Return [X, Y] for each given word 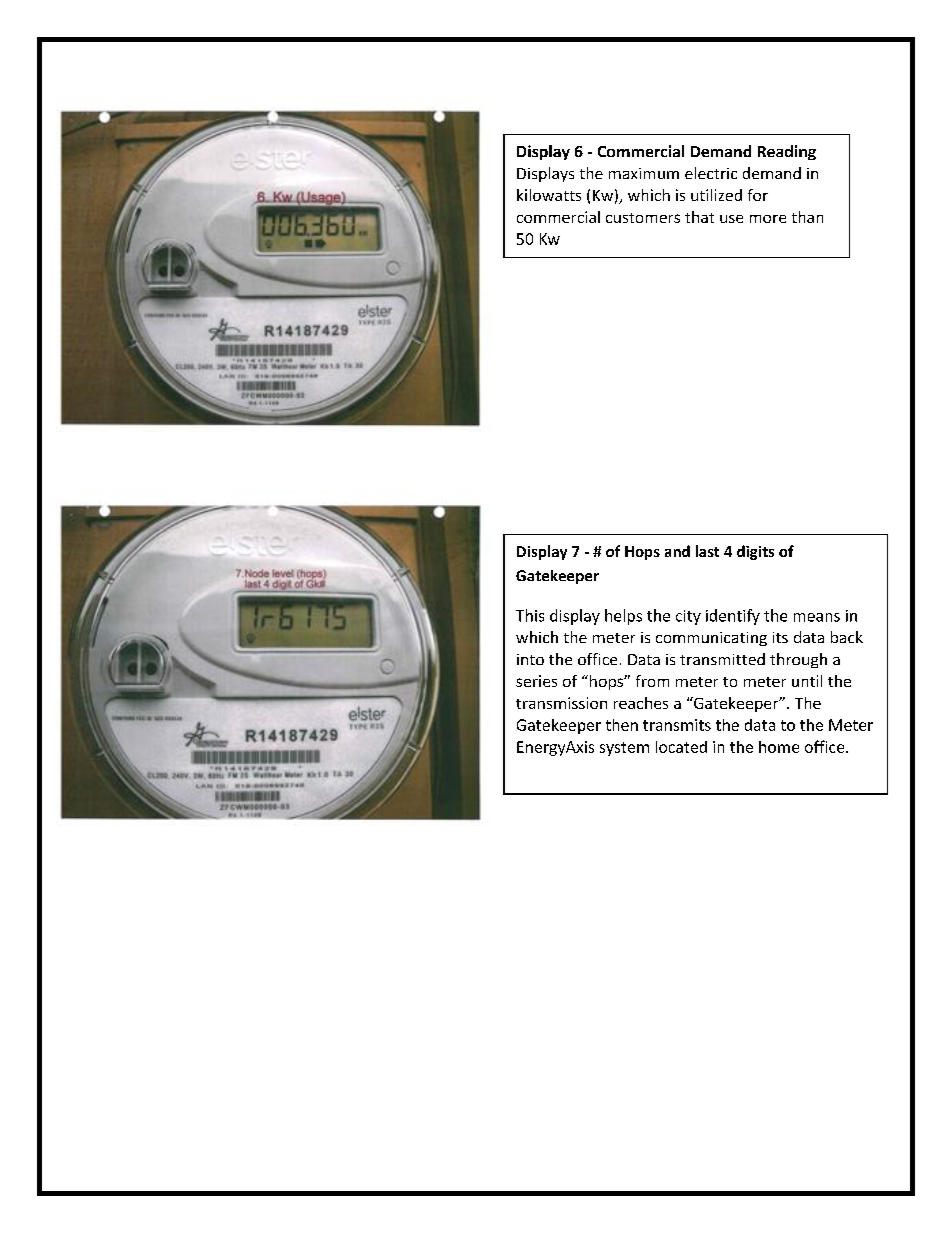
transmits [677, 725]
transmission [561, 703]
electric [711, 173]
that [699, 217]
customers [643, 218]
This [530, 615]
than [807, 217]
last [707, 551]
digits [755, 552]
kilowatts [549, 195]
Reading [787, 152]
